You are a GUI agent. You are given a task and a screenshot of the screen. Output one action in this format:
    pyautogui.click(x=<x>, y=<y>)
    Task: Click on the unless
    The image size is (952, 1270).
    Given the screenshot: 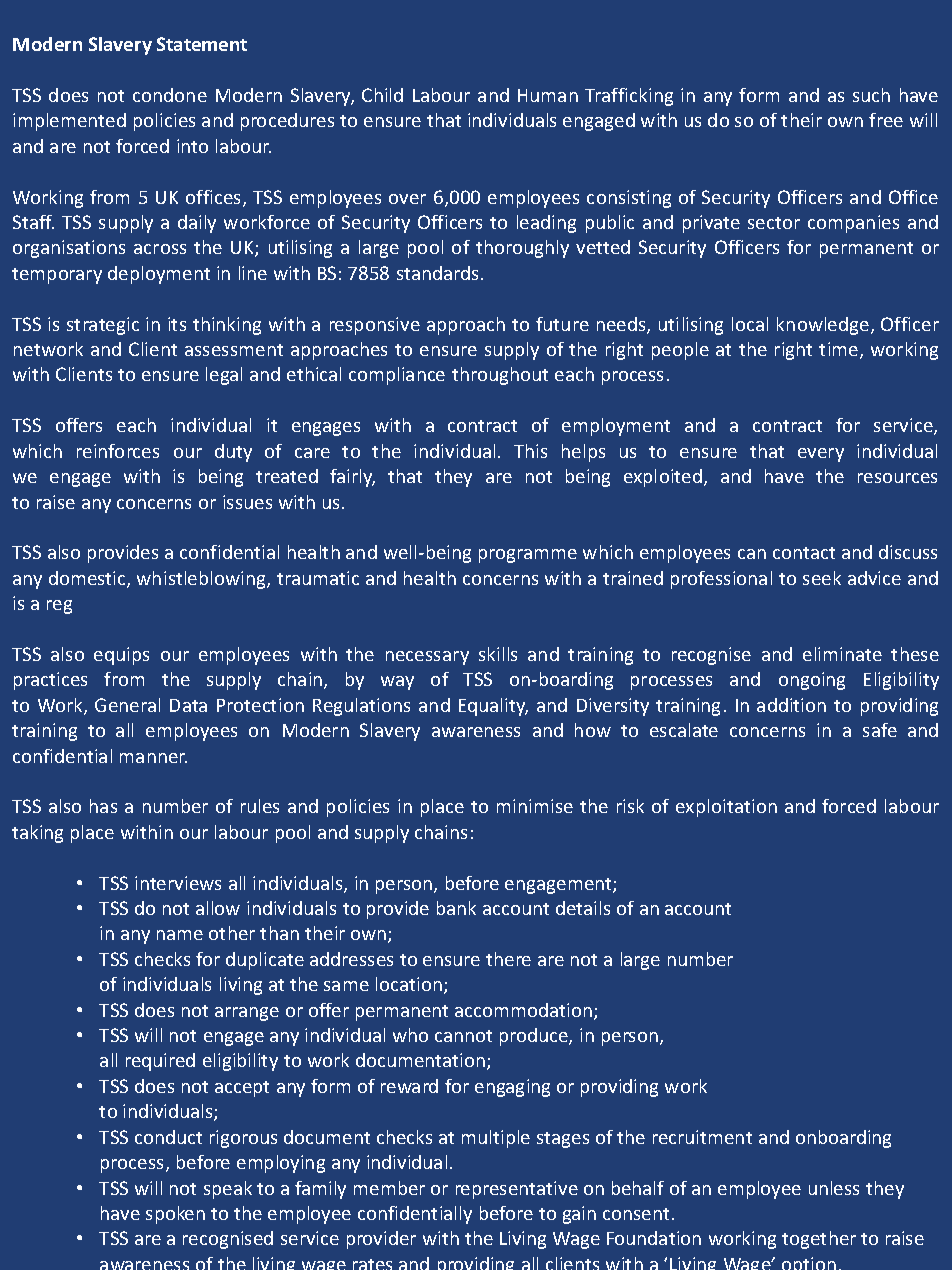 What is the action you would take?
    pyautogui.click(x=834, y=1188)
